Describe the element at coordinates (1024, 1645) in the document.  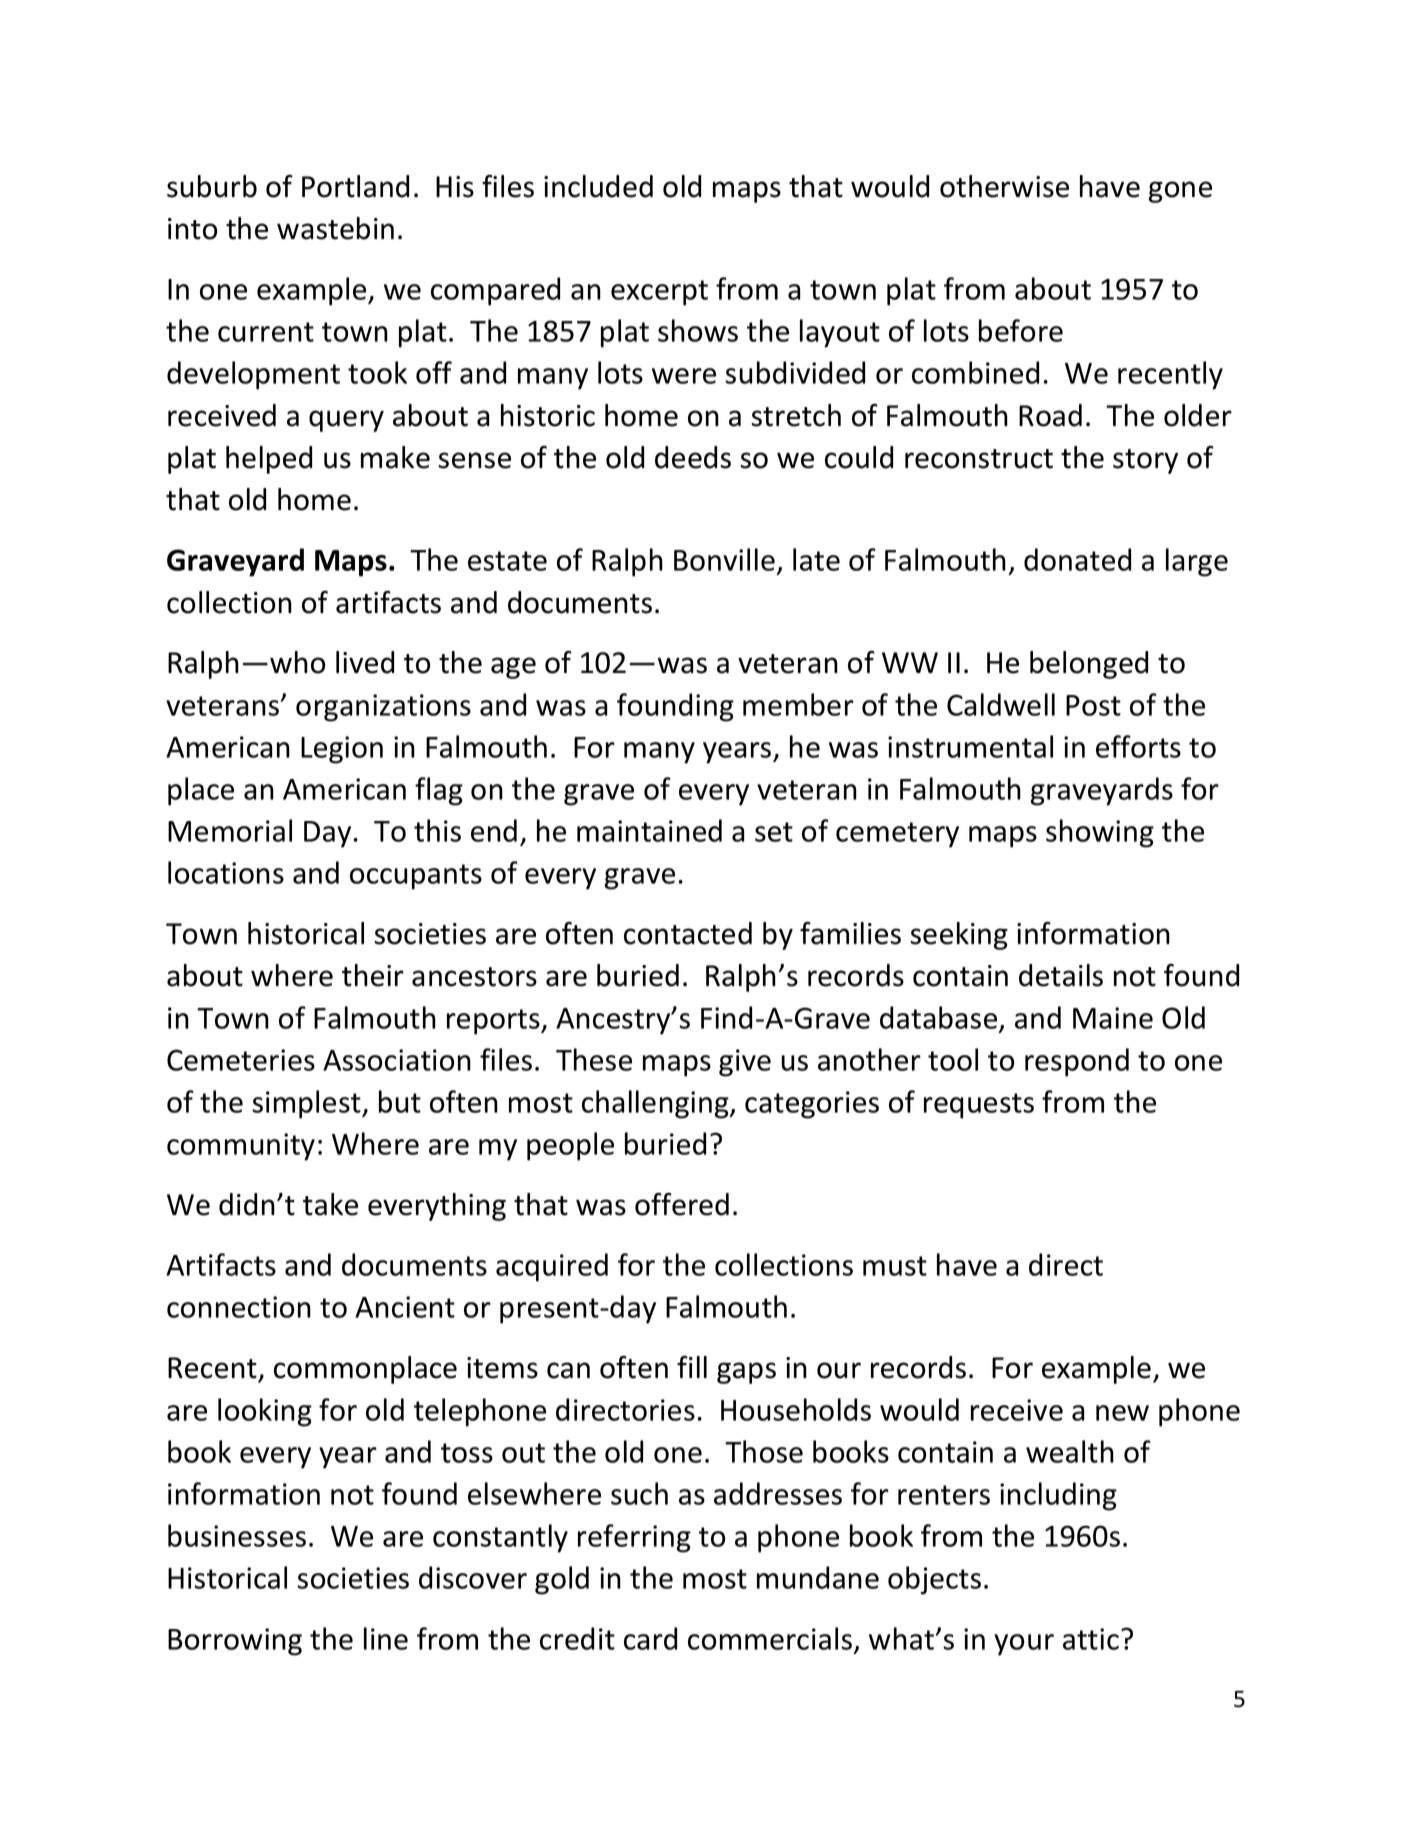
I see `your` at that location.
